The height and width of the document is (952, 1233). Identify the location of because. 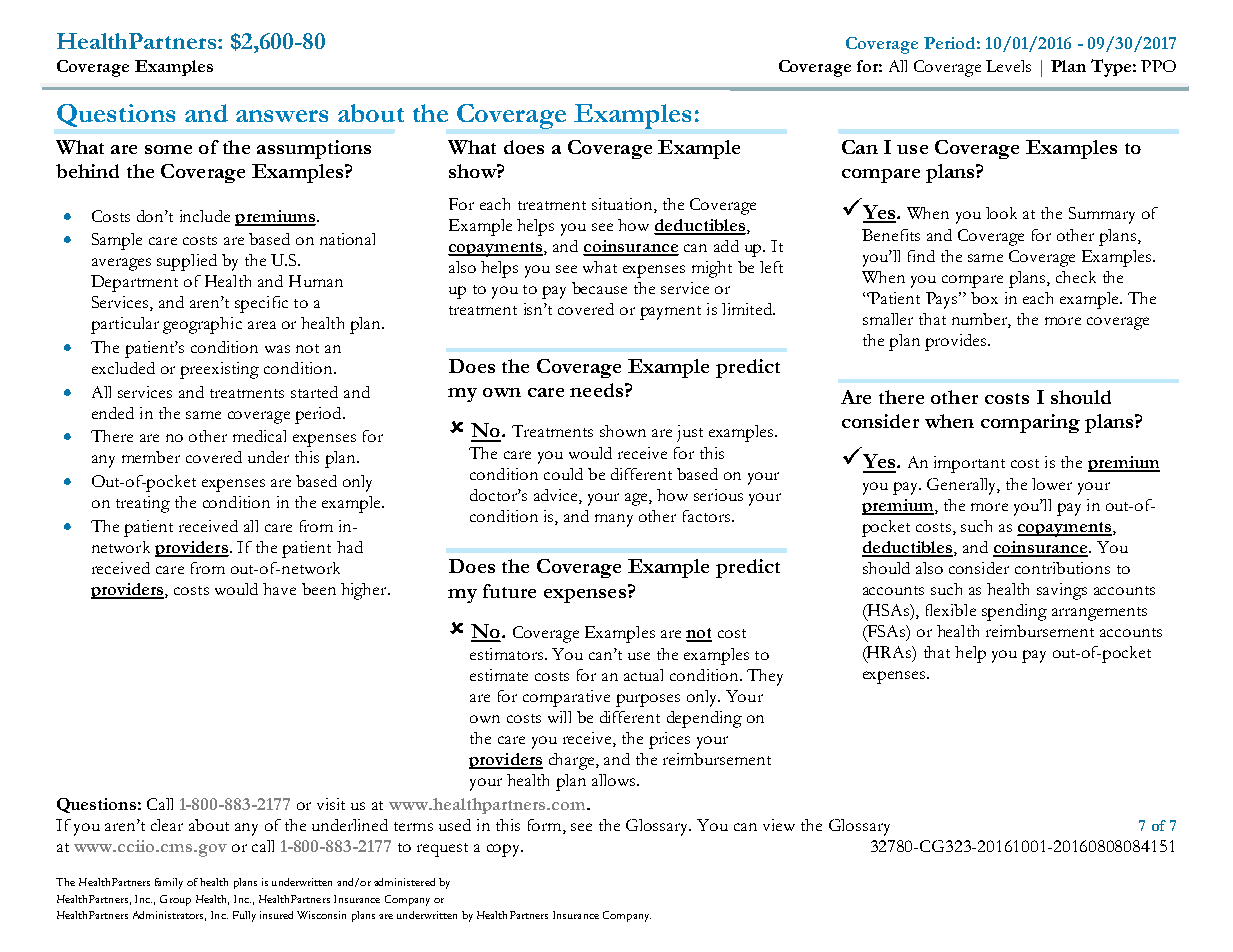
(599, 288).
